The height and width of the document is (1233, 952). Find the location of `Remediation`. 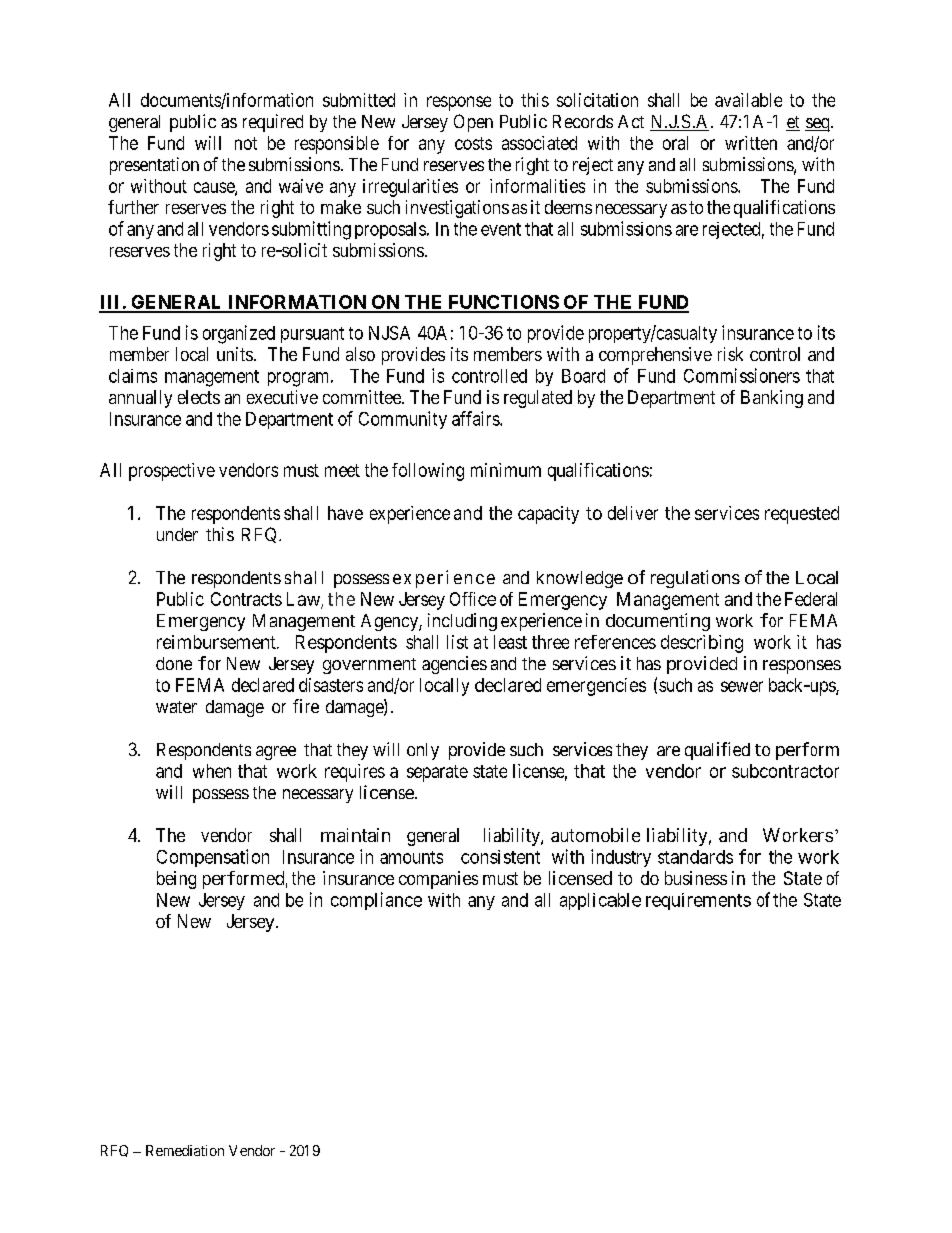

Remediation is located at coordinates (185, 1150).
